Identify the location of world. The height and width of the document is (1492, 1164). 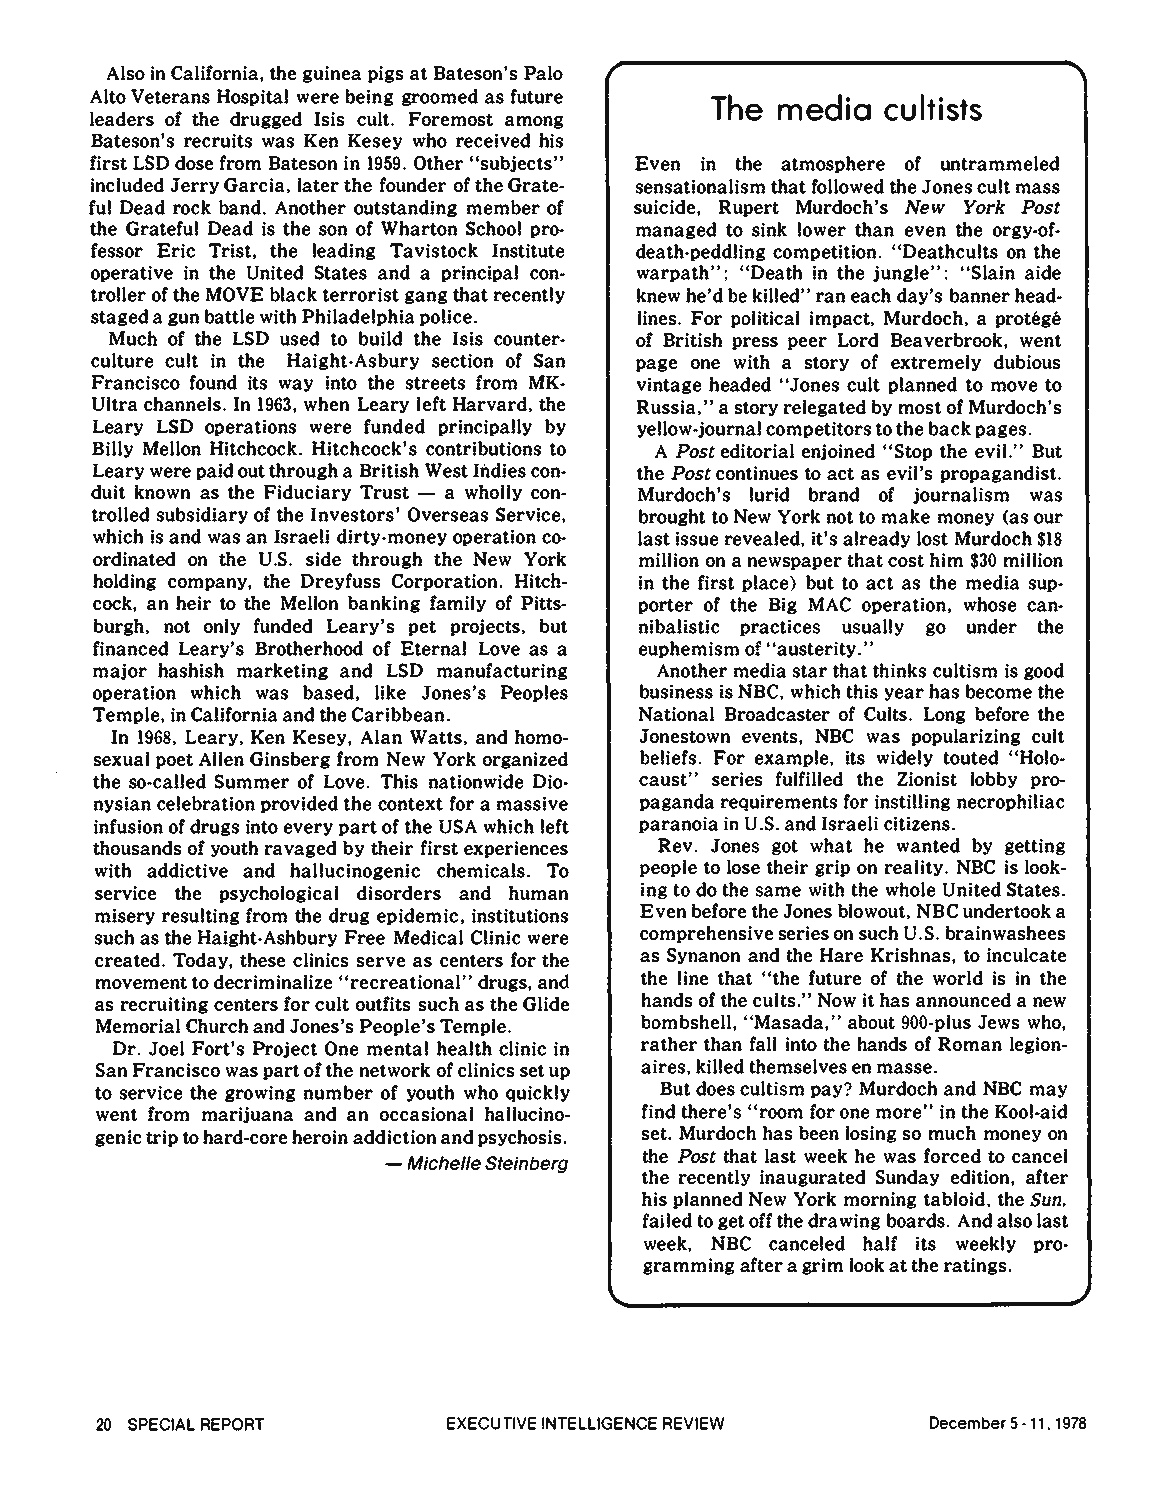
(958, 978).
